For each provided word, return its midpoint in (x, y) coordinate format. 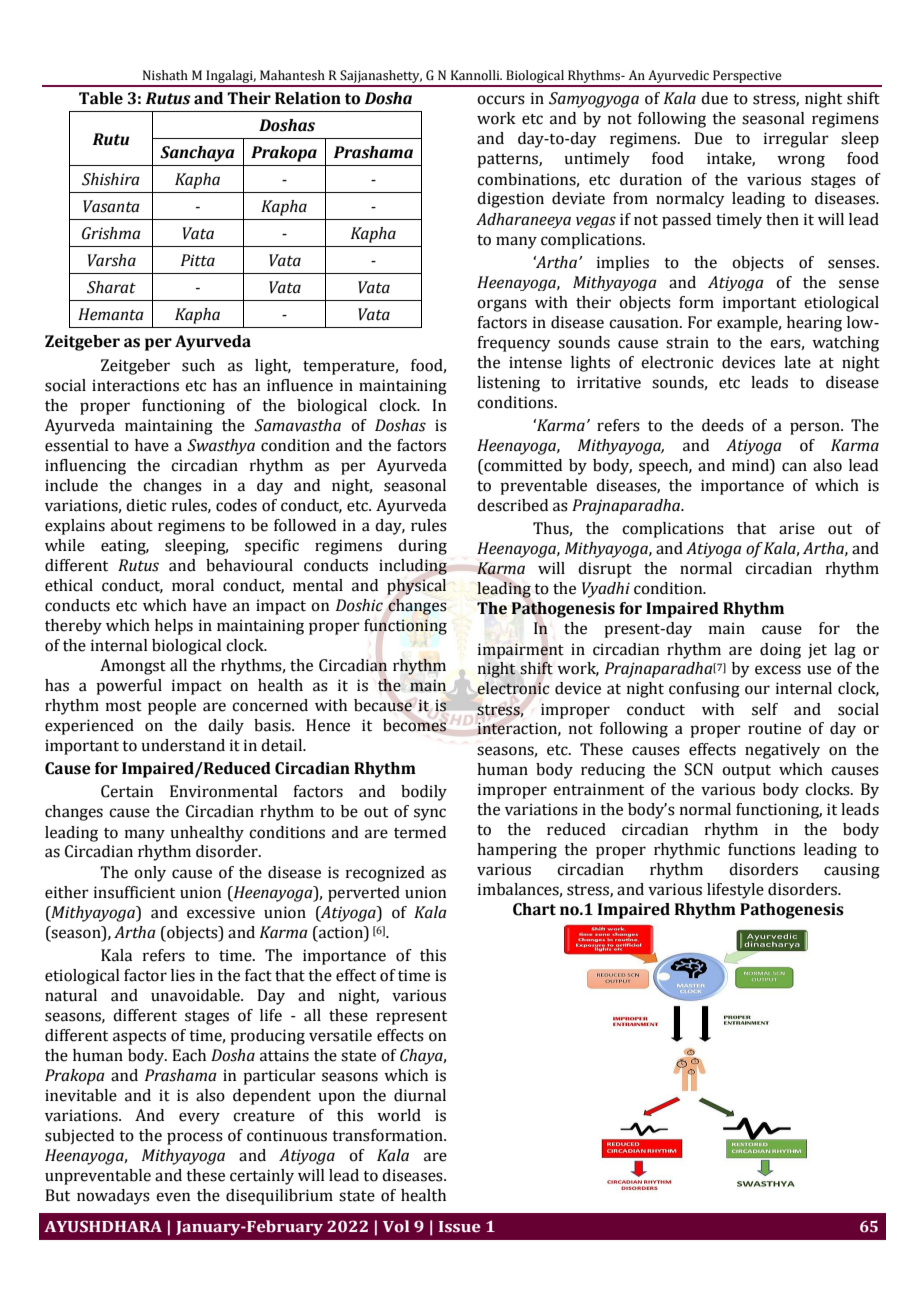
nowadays (113, 1197)
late (797, 362)
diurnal (420, 1095)
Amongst (133, 667)
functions (761, 849)
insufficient (134, 892)
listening (508, 384)
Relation (308, 98)
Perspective (747, 78)
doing (780, 651)
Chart (534, 909)
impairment (521, 651)
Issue (460, 1227)
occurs (501, 100)
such (198, 365)
